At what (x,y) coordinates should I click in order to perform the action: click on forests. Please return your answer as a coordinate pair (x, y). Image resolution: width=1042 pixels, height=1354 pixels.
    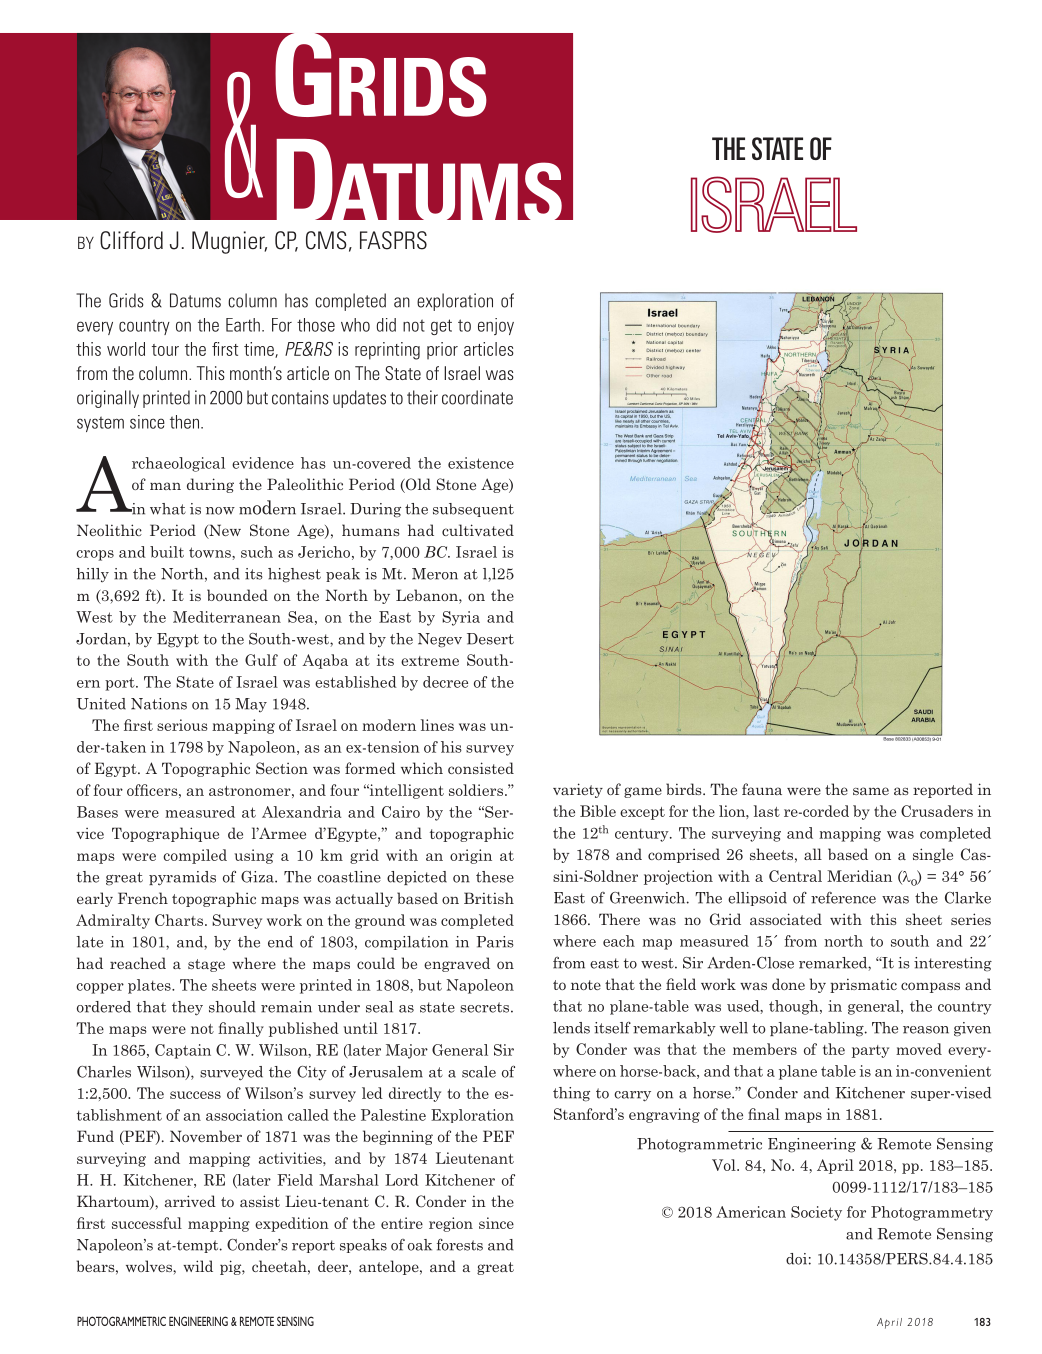
    Looking at the image, I should click on (460, 1244).
